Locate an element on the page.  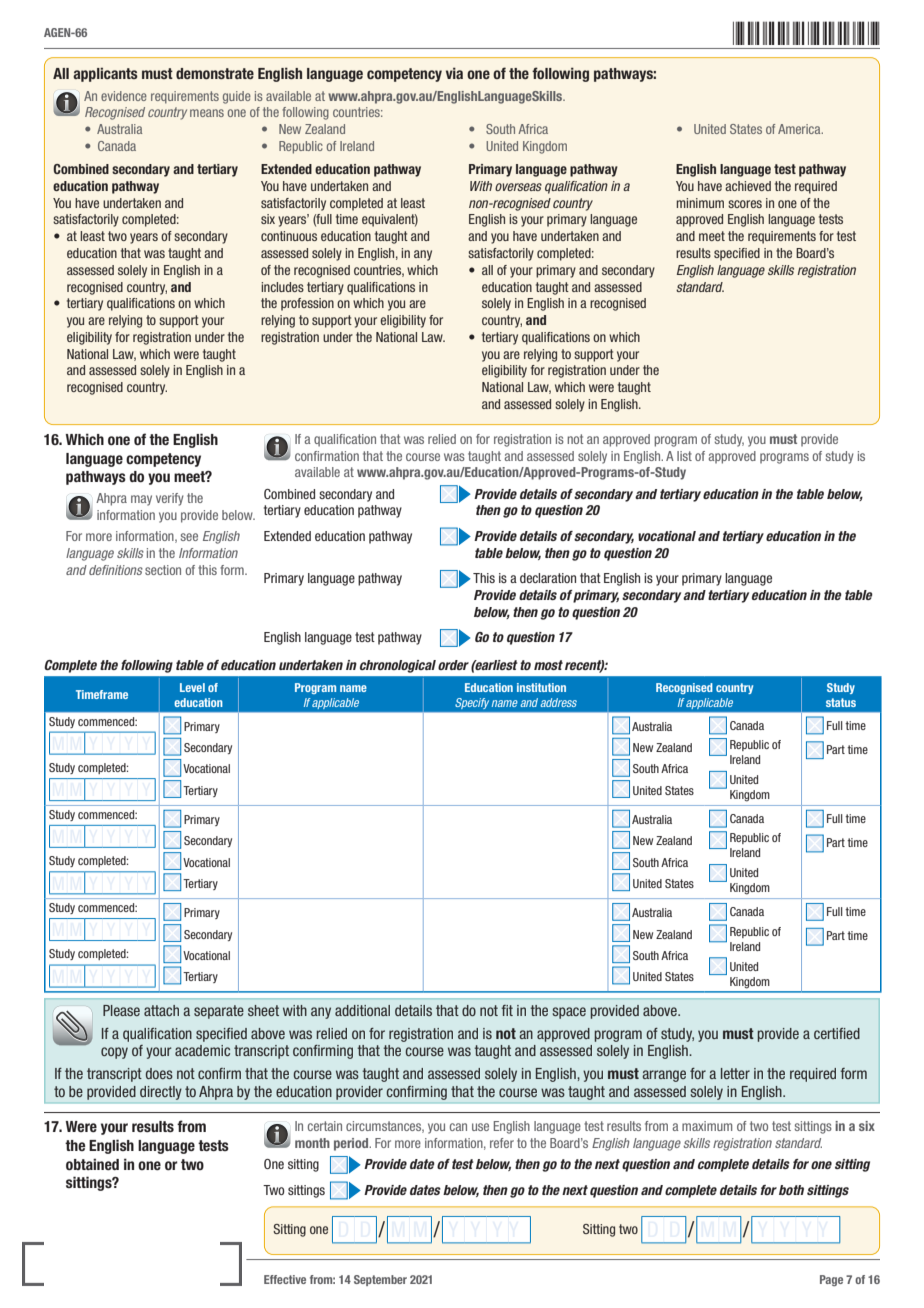
via is located at coordinates (454, 73).
